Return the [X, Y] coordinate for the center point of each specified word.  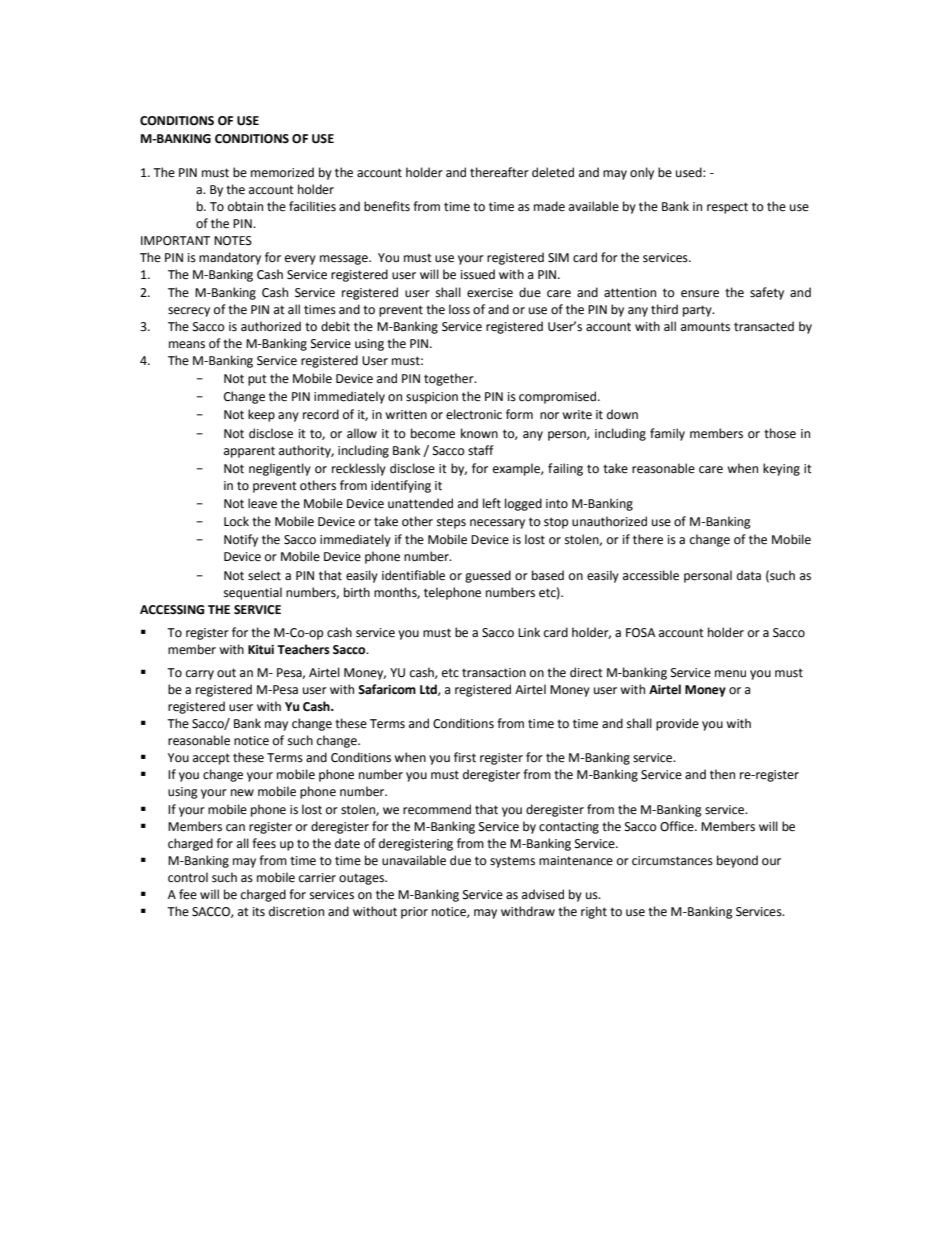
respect [727, 208]
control [188, 877]
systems [512, 862]
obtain [245, 206]
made [549, 206]
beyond [737, 861]
